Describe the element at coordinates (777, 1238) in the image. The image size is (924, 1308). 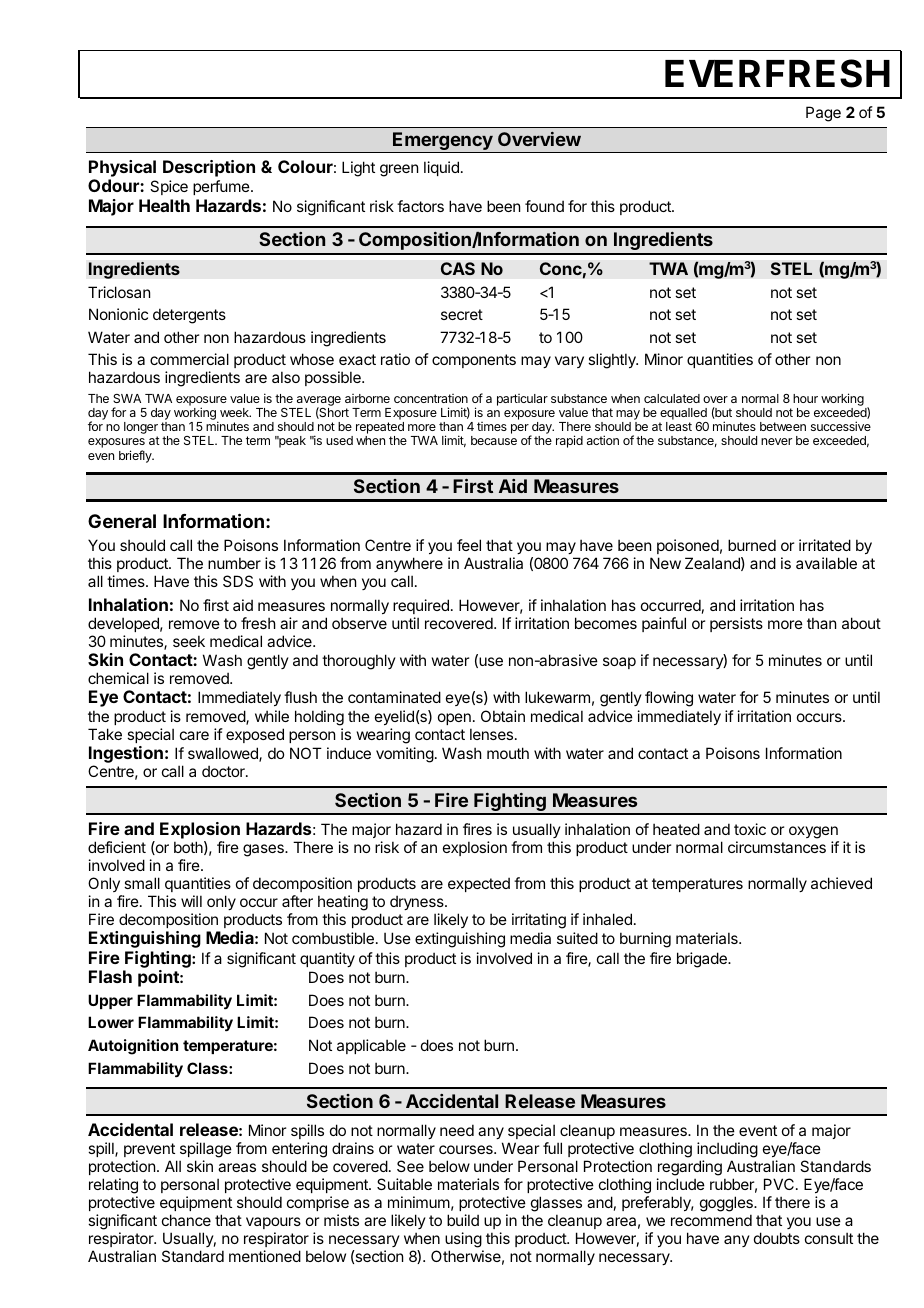
I see `doubts` at that location.
